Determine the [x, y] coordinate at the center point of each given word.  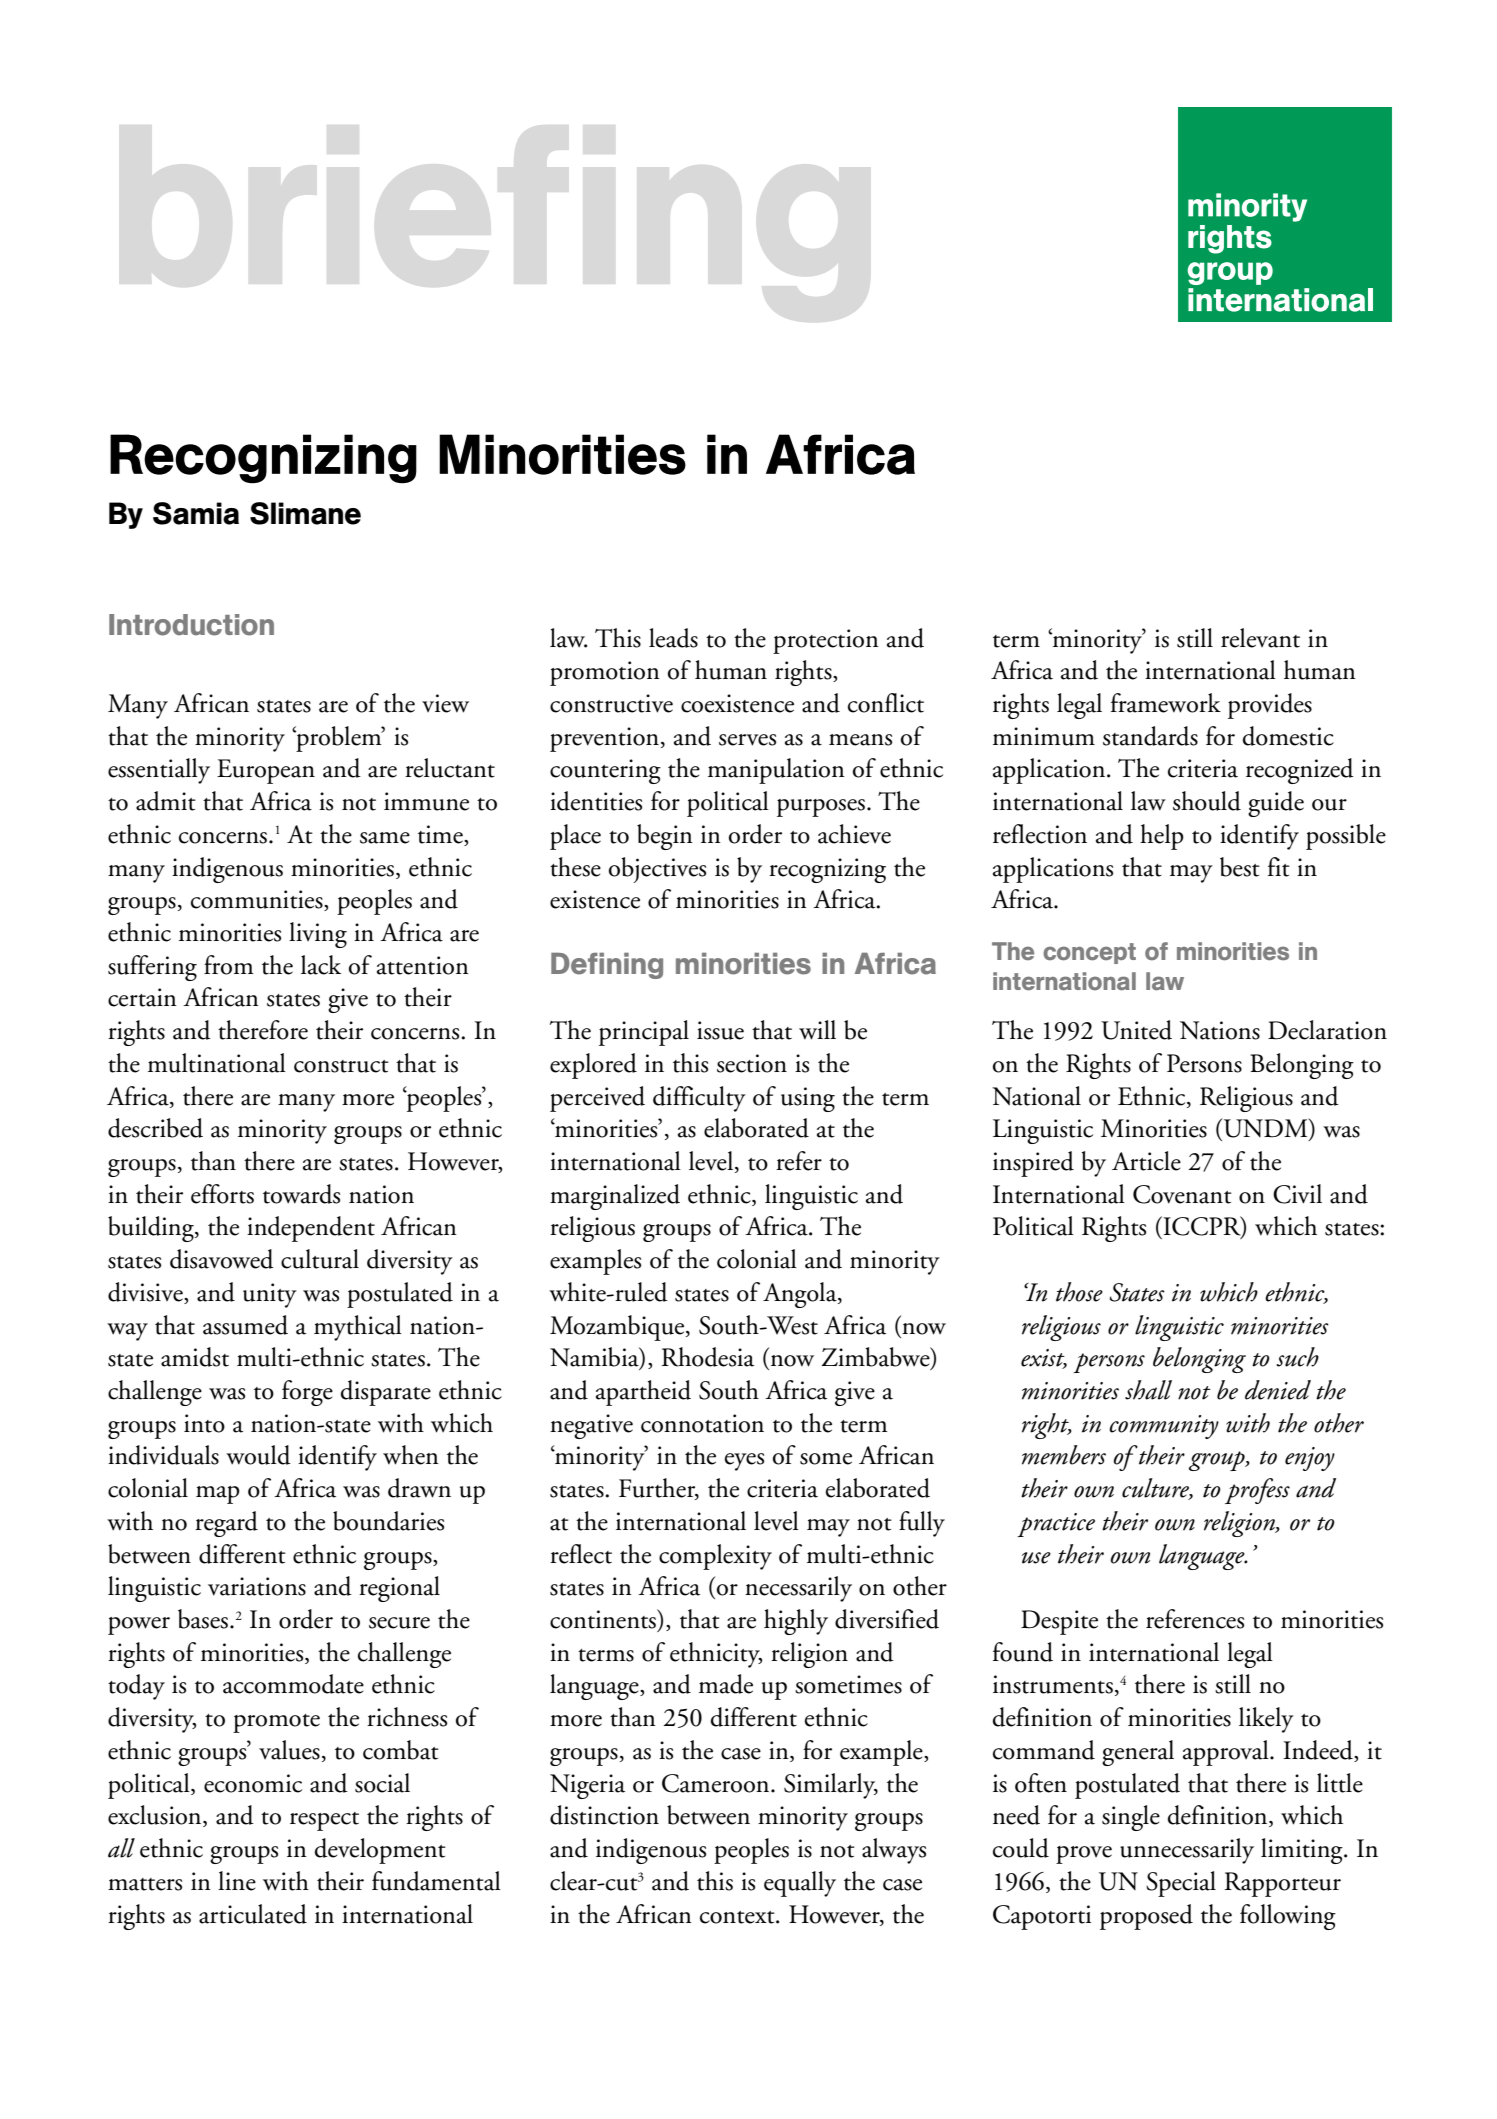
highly [796, 1622]
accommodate [293, 1684]
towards [301, 1194]
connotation [702, 1423]
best [1240, 867]
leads [673, 638]
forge [307, 1393]
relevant [1260, 638]
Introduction [191, 625]
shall [1148, 1390]
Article [1146, 1161]
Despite [1059, 1622]
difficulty [699, 1099]
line [237, 1881]
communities [258, 900]
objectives [657, 870]
